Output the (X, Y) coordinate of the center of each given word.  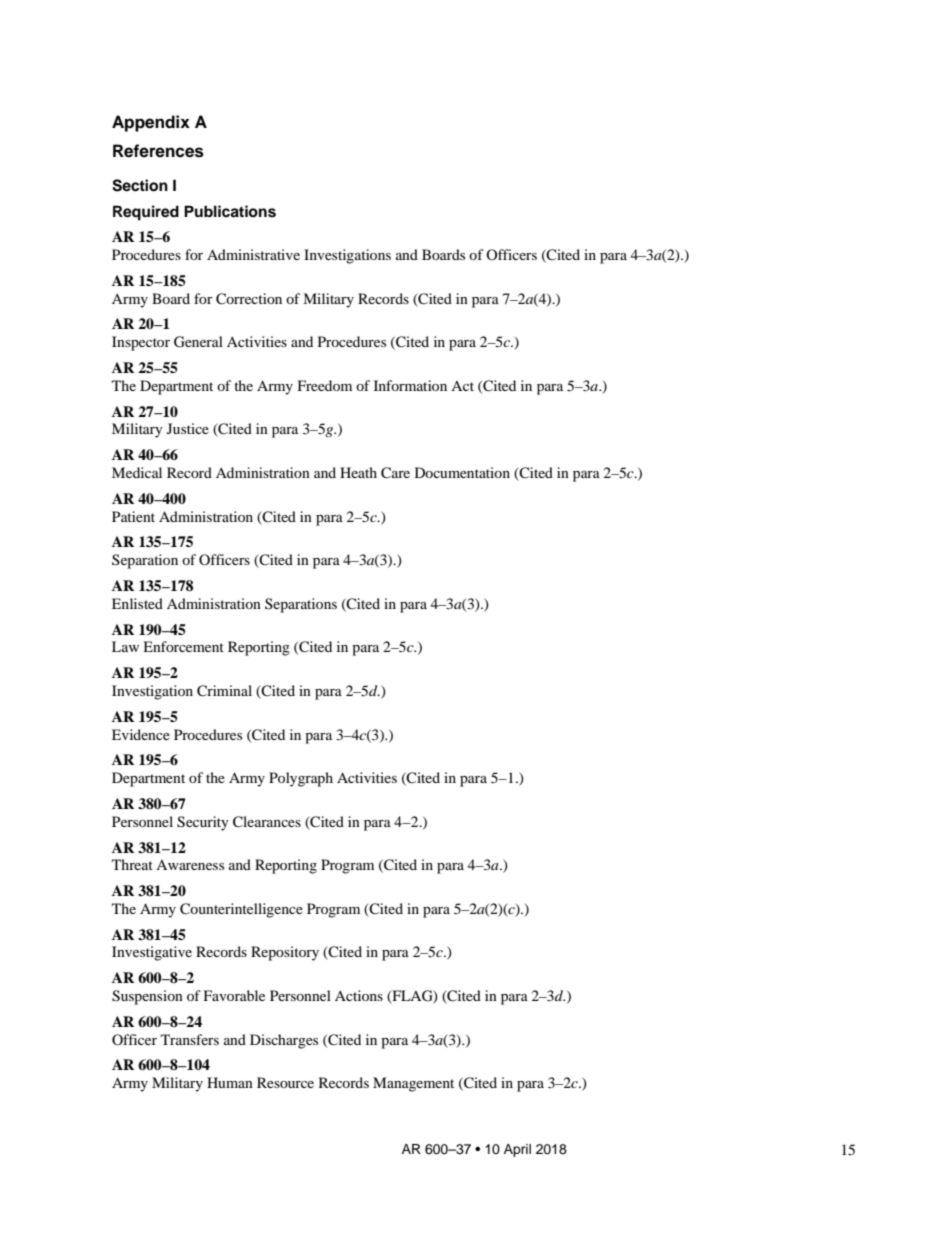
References (158, 151)
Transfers (190, 1039)
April (517, 1150)
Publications (230, 211)
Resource (285, 1082)
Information (410, 385)
